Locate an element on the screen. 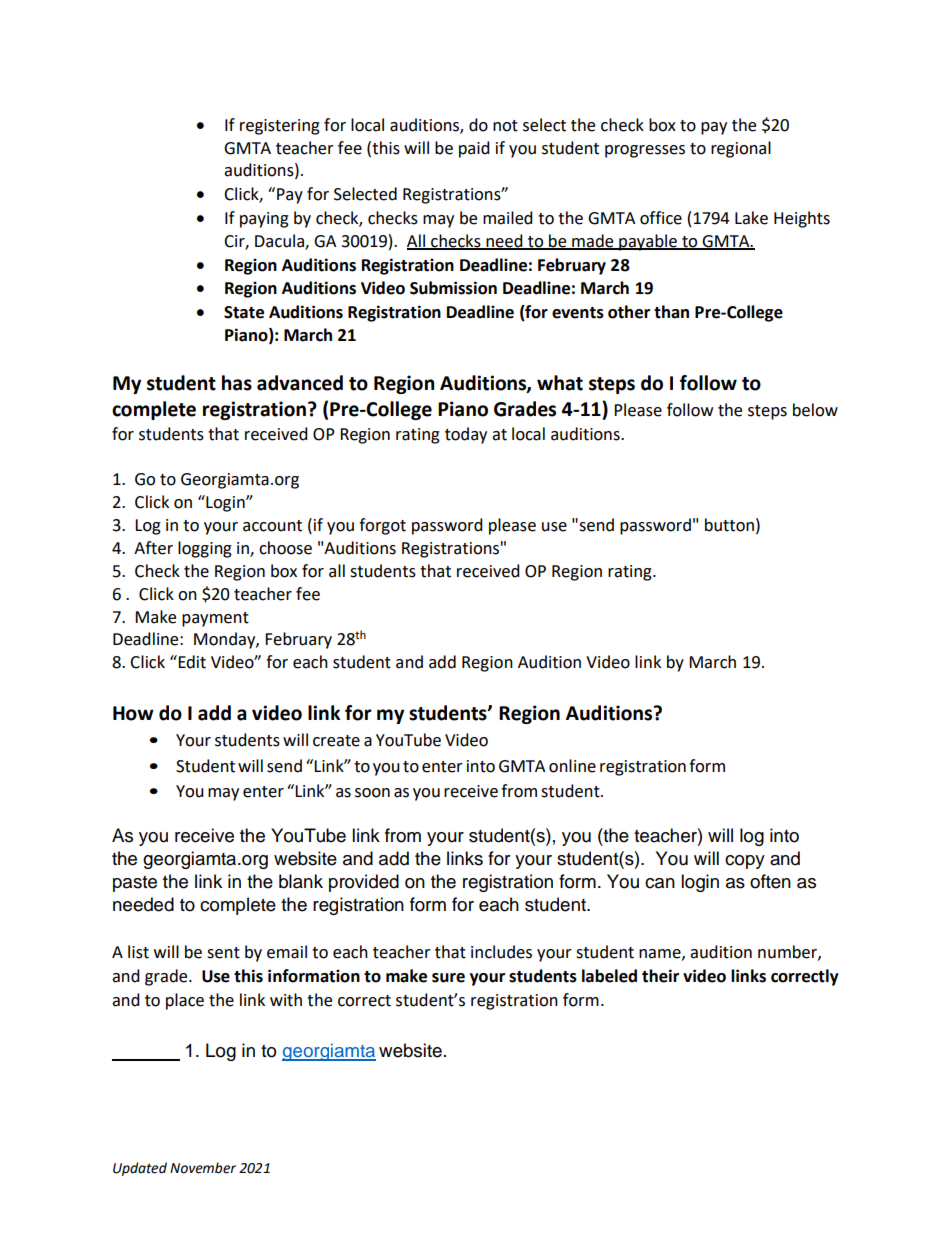 Image resolution: width=952 pixels, height=1233 pixels. copy is located at coordinates (745, 862).
